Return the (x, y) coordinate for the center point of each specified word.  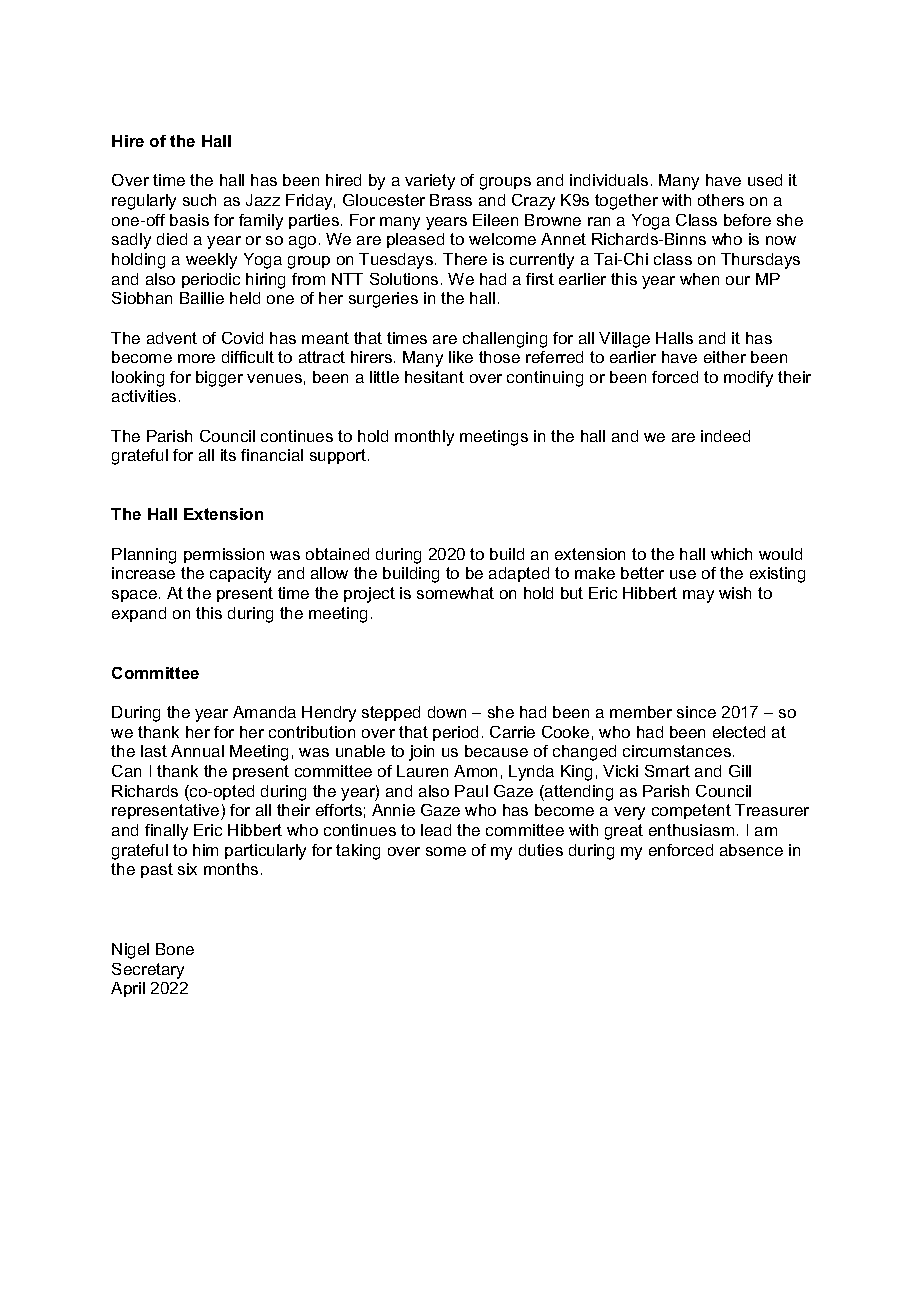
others (721, 200)
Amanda (264, 712)
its (228, 455)
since (696, 712)
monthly (424, 438)
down (447, 712)
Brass (451, 200)
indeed (725, 436)
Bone (175, 949)
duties (541, 850)
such (199, 200)
